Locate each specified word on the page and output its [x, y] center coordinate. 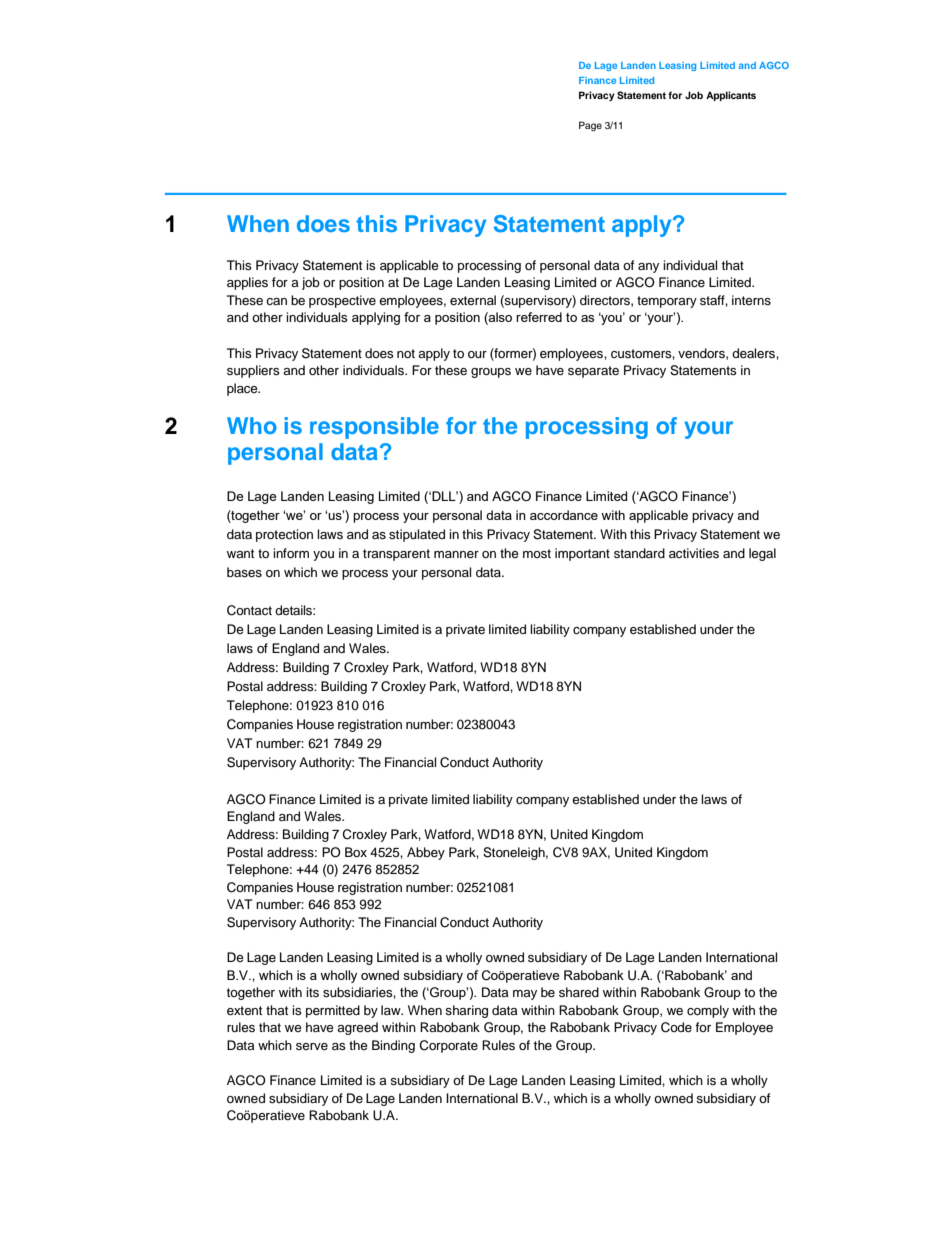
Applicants [731, 96]
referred [539, 317]
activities [694, 553]
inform [291, 553]
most [537, 553]
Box [356, 852]
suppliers [253, 371]
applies [247, 283]
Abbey [426, 853]
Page [590, 126]
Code [676, 1027]
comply [708, 1011]
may [525, 995]
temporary [667, 302]
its [312, 992]
